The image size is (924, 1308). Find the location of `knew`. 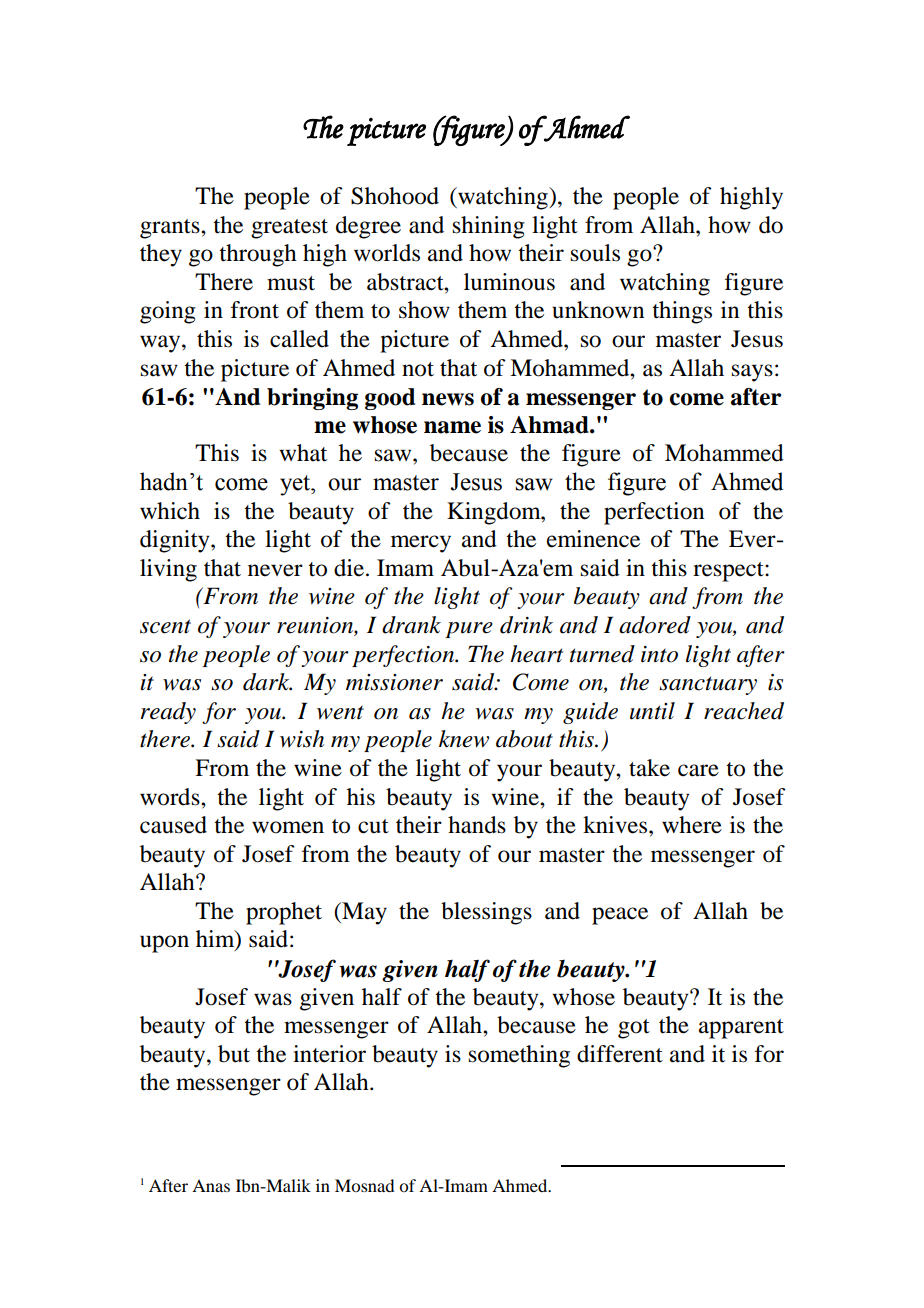

knew is located at coordinates (464, 739).
